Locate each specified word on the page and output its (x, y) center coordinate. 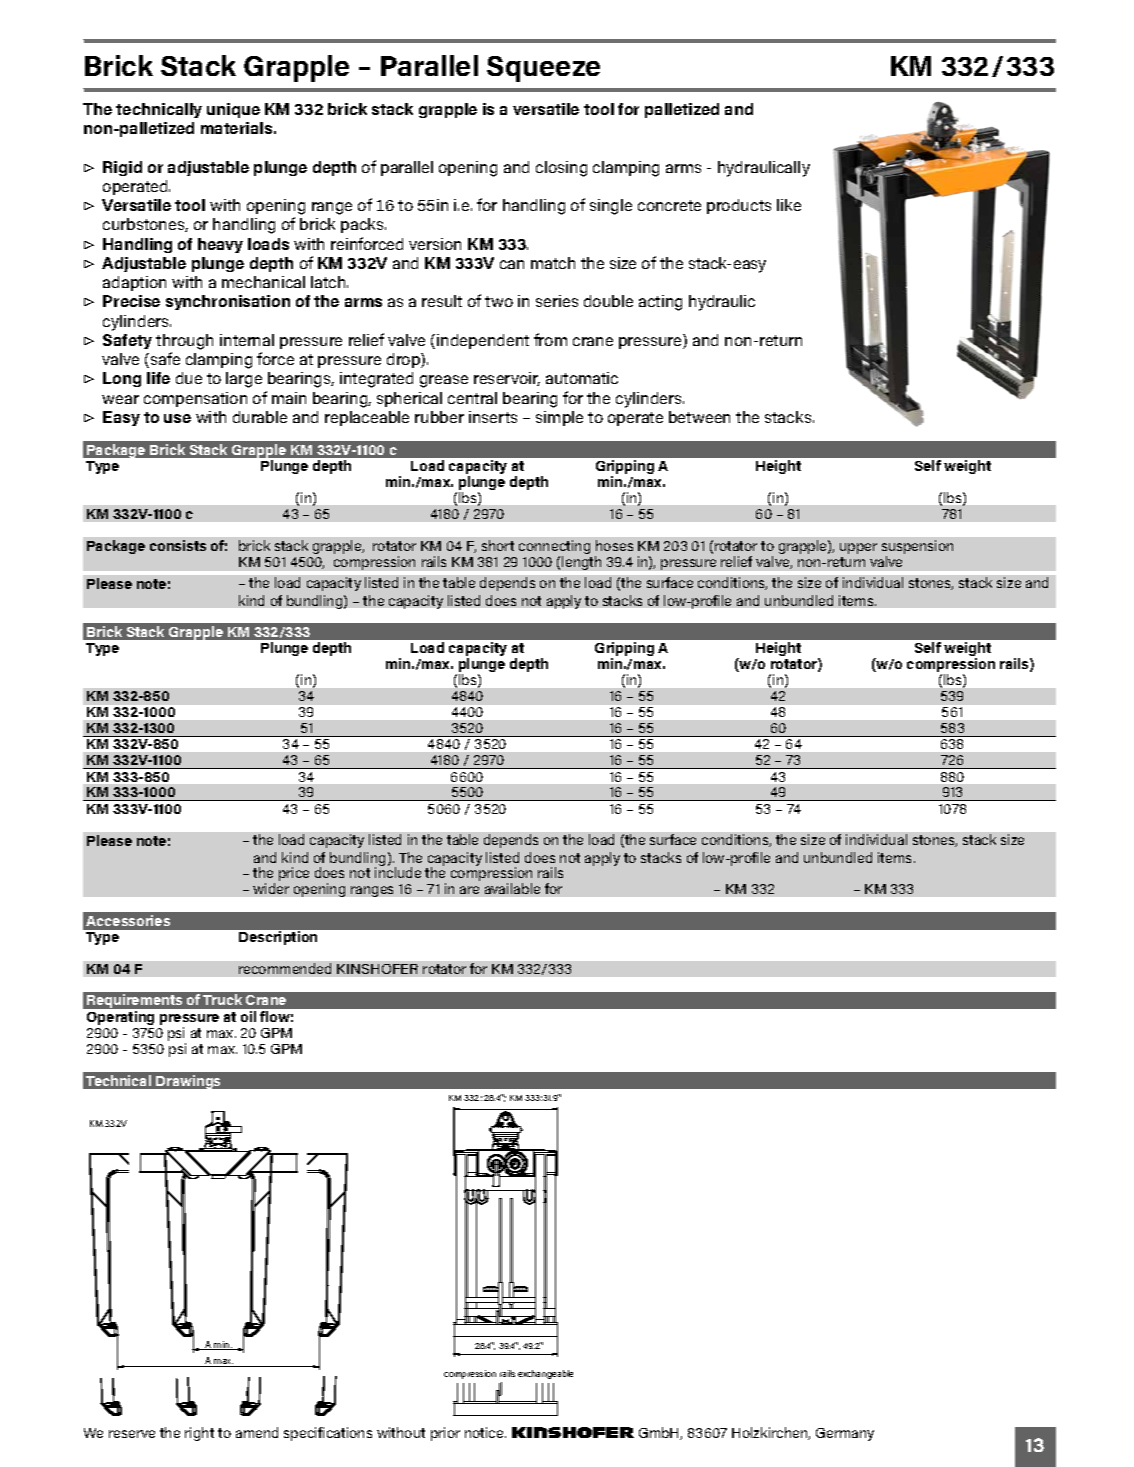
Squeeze (543, 69)
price (294, 874)
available (512, 888)
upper (858, 548)
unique (233, 110)
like (789, 205)
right (199, 1434)
